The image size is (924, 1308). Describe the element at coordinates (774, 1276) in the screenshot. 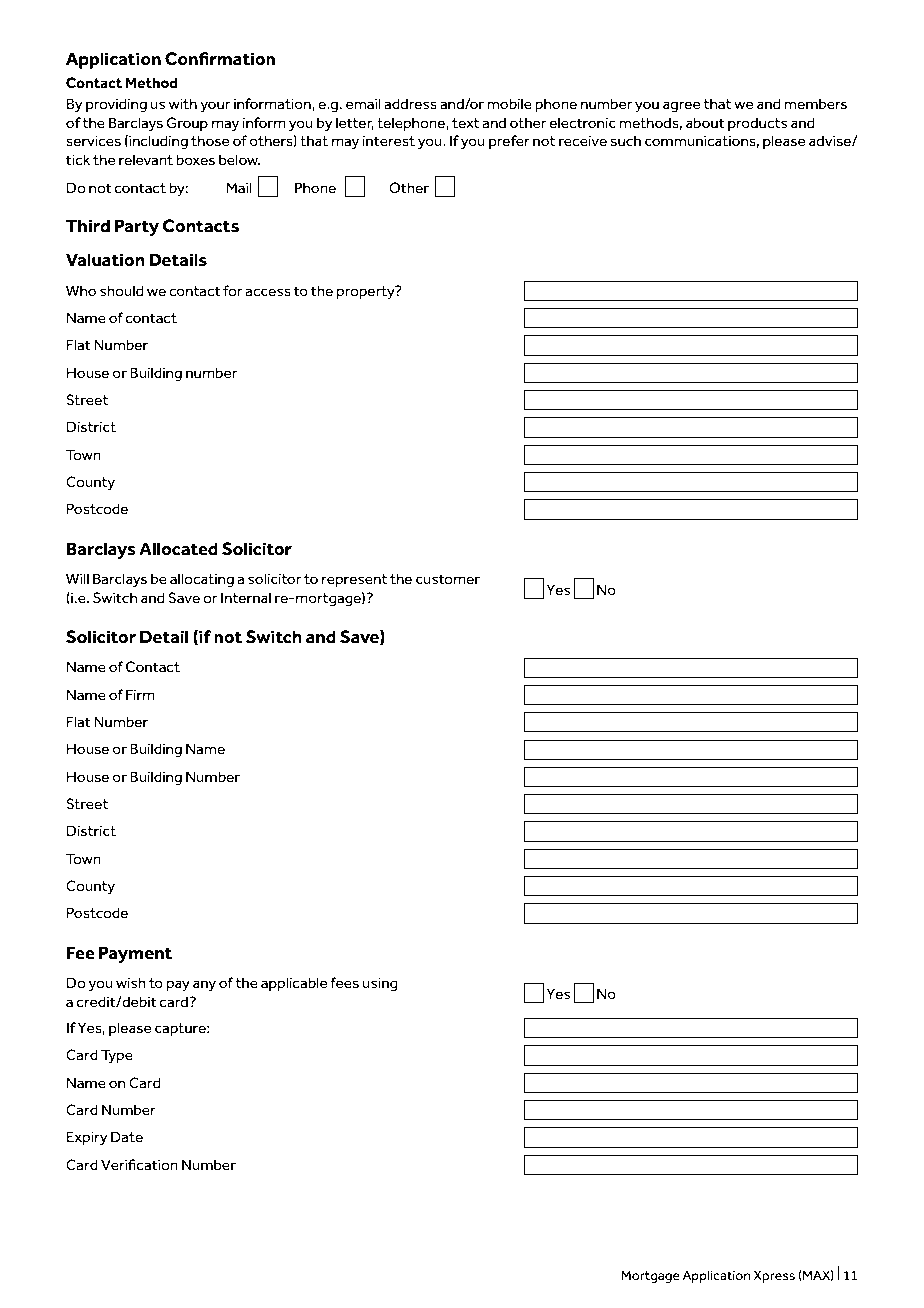

I see `Xpress` at that location.
